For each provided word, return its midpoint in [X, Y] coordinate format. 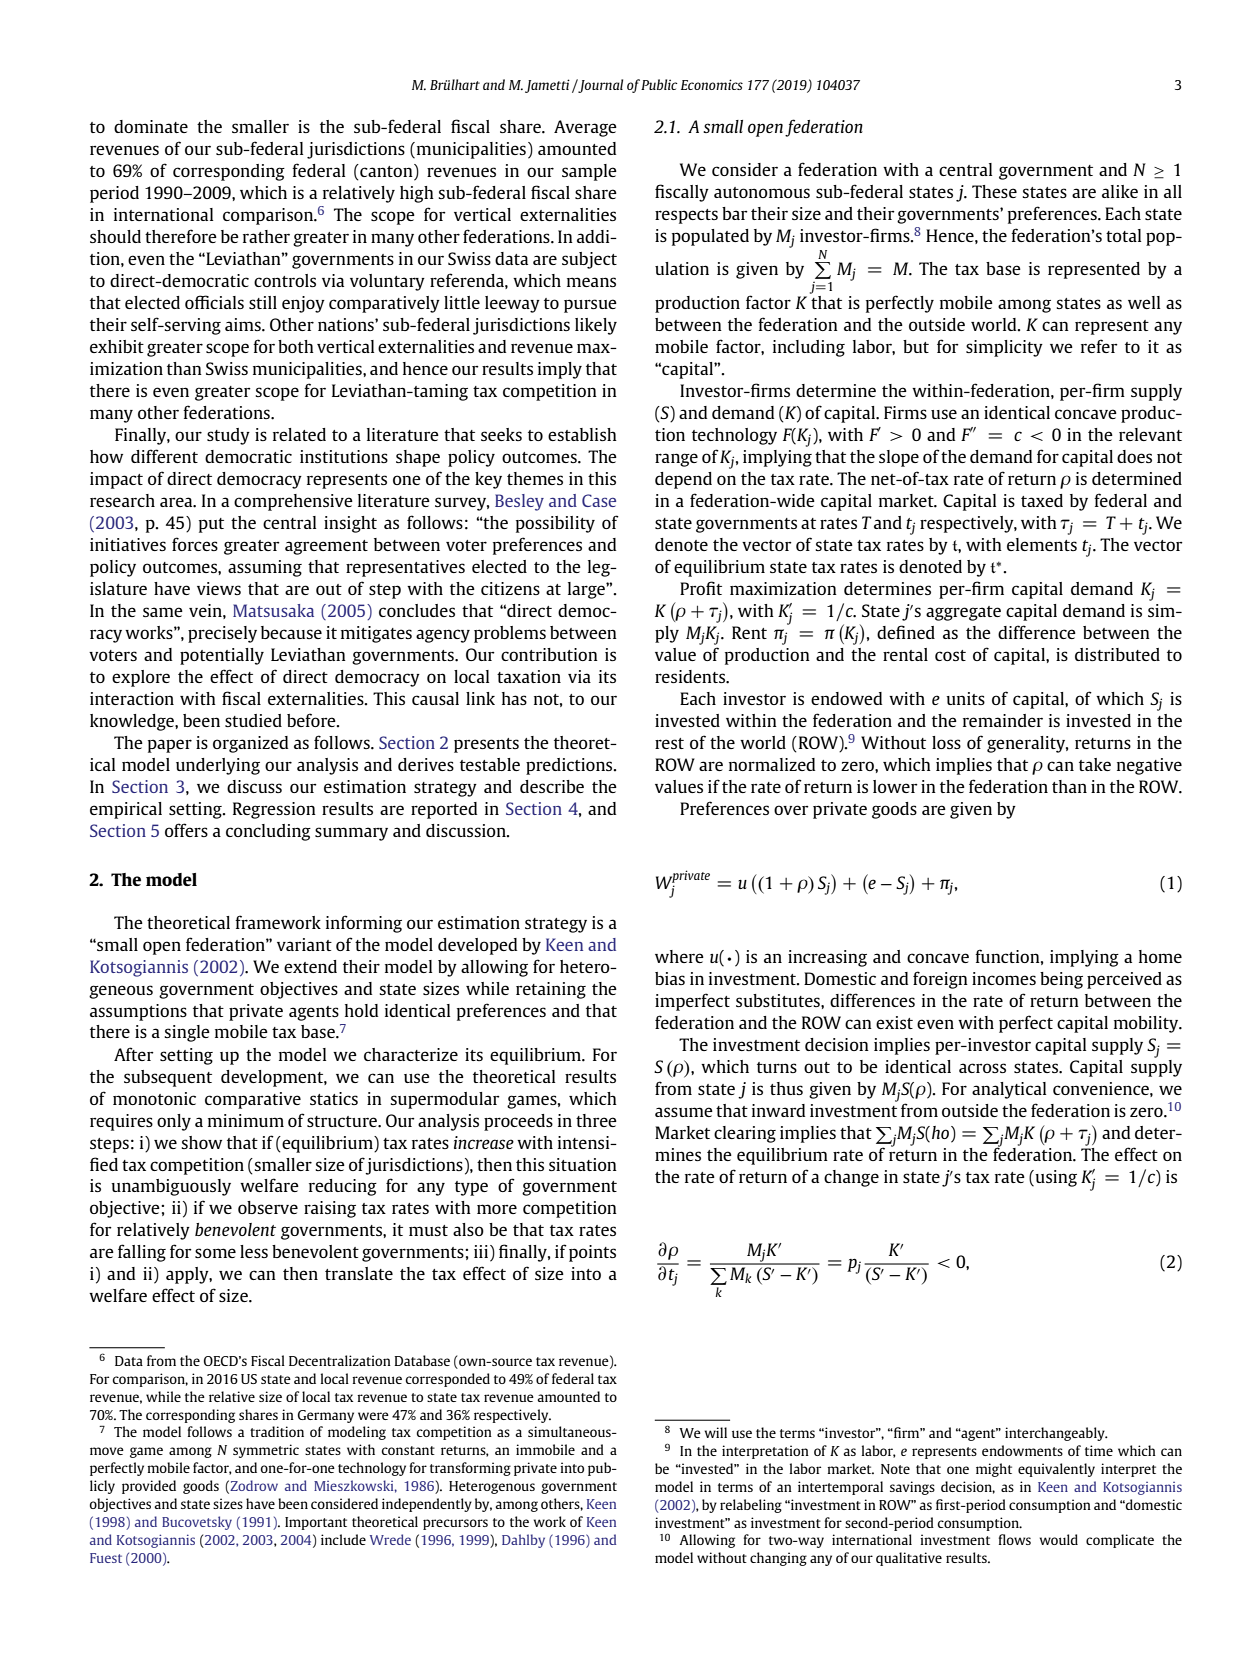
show [201, 1142]
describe [552, 786]
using [1056, 1178]
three [596, 1120]
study [228, 436]
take [1095, 764]
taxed [1042, 500]
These [994, 191]
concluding [268, 832]
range [676, 460]
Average [585, 128]
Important [316, 1523]
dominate [151, 126]
